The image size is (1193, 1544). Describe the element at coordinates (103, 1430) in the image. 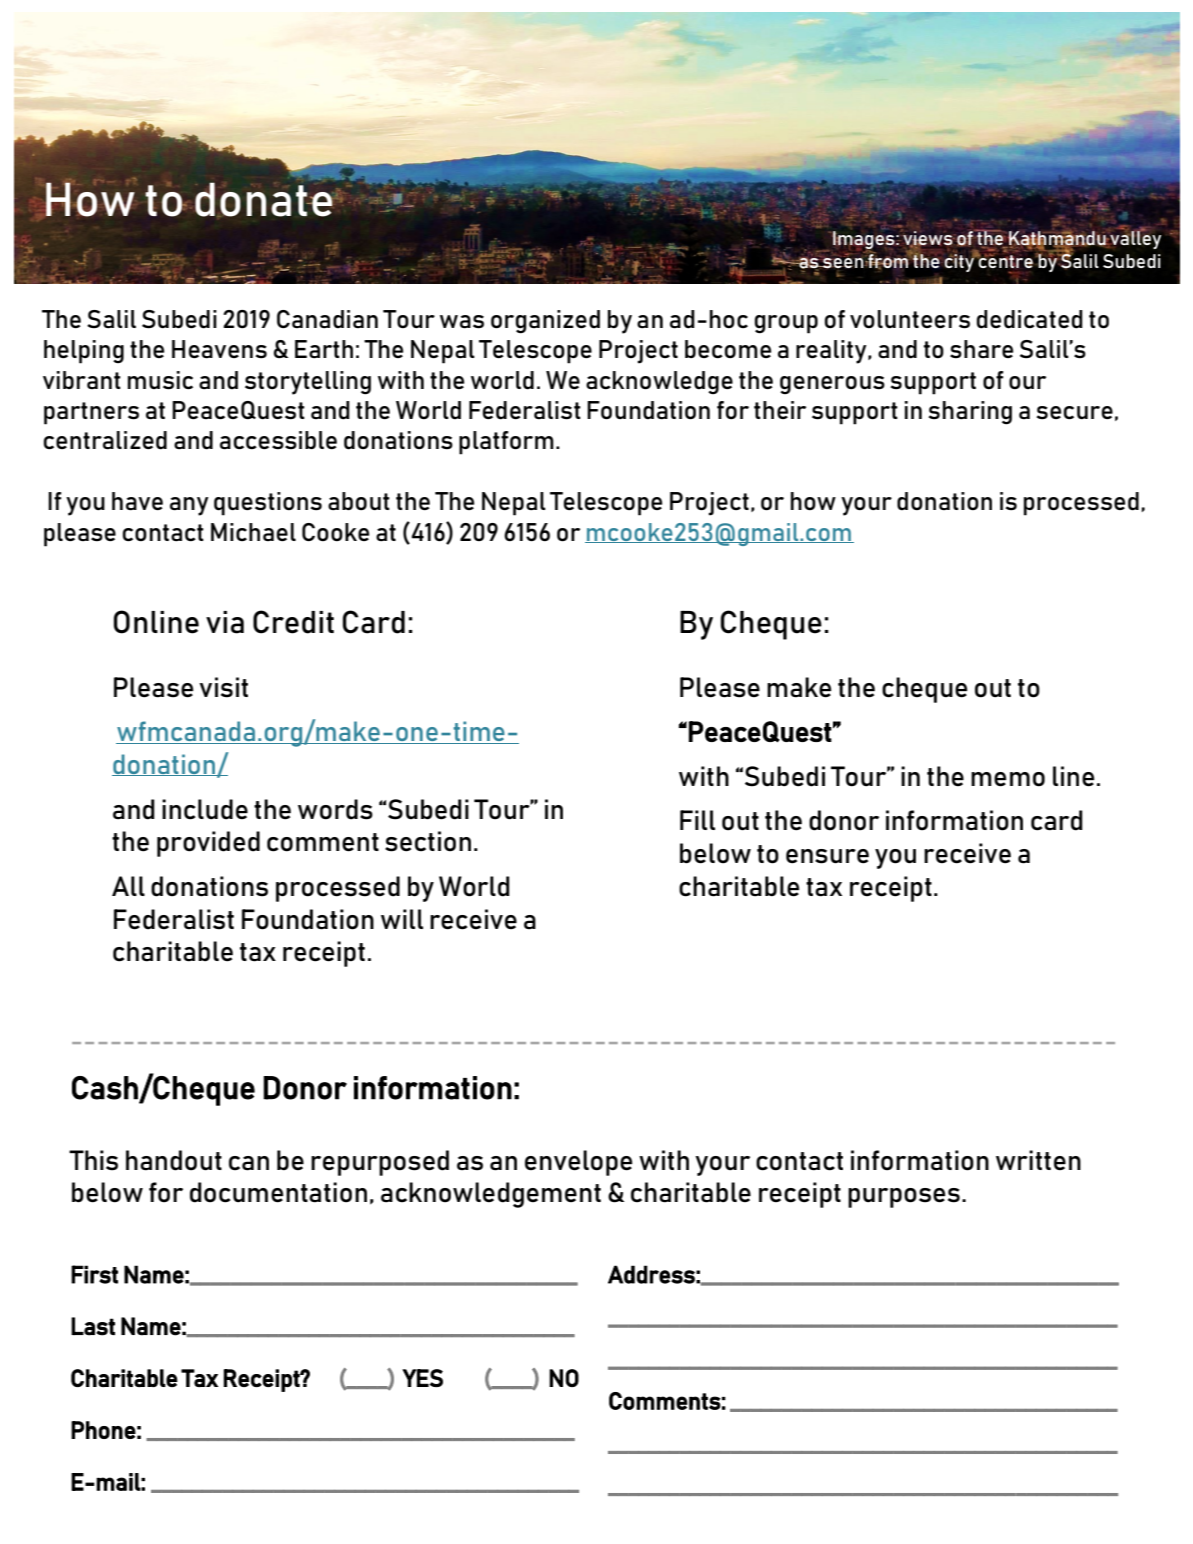

I see `Phone` at that location.
